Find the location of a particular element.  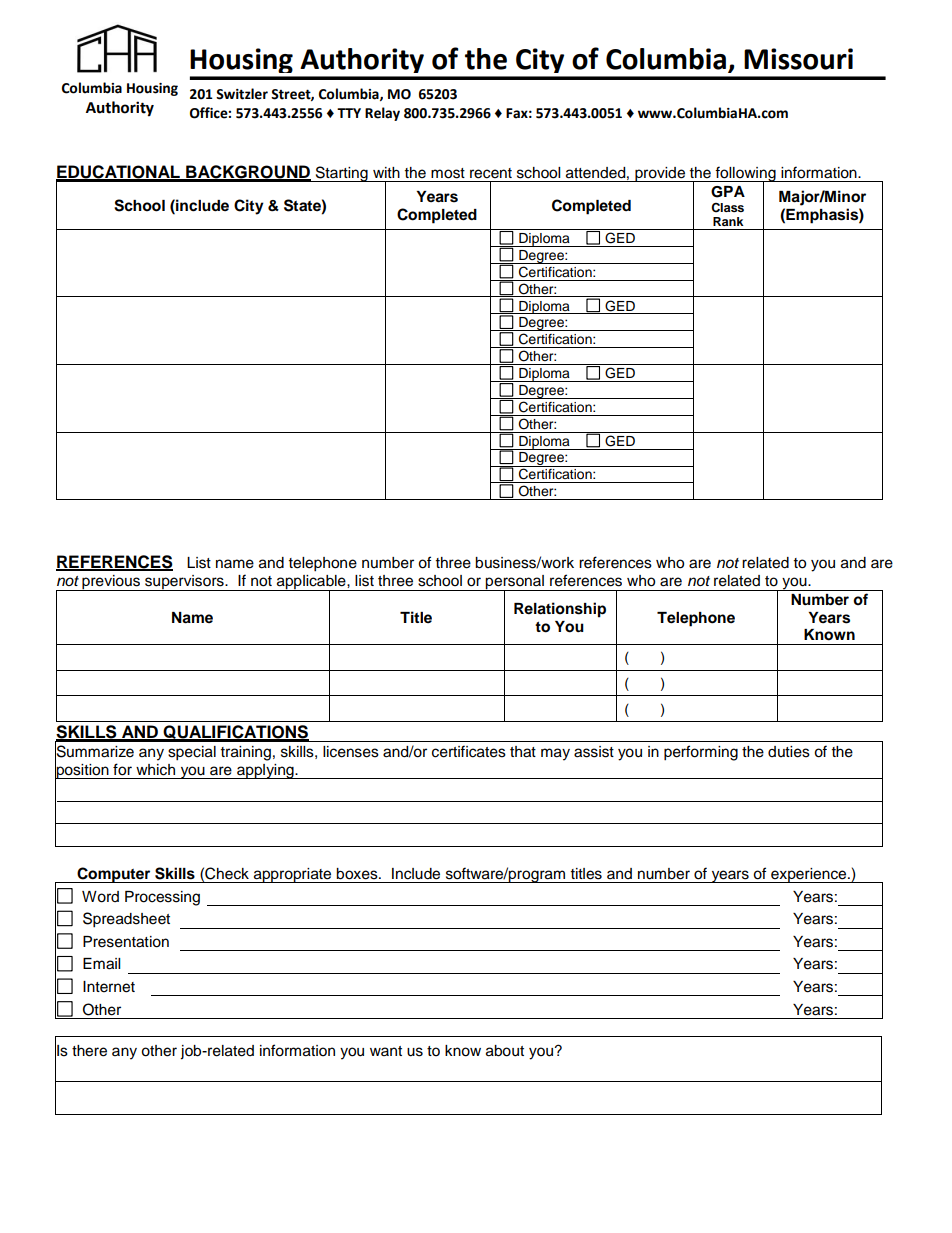

Relationship is located at coordinates (560, 610).
